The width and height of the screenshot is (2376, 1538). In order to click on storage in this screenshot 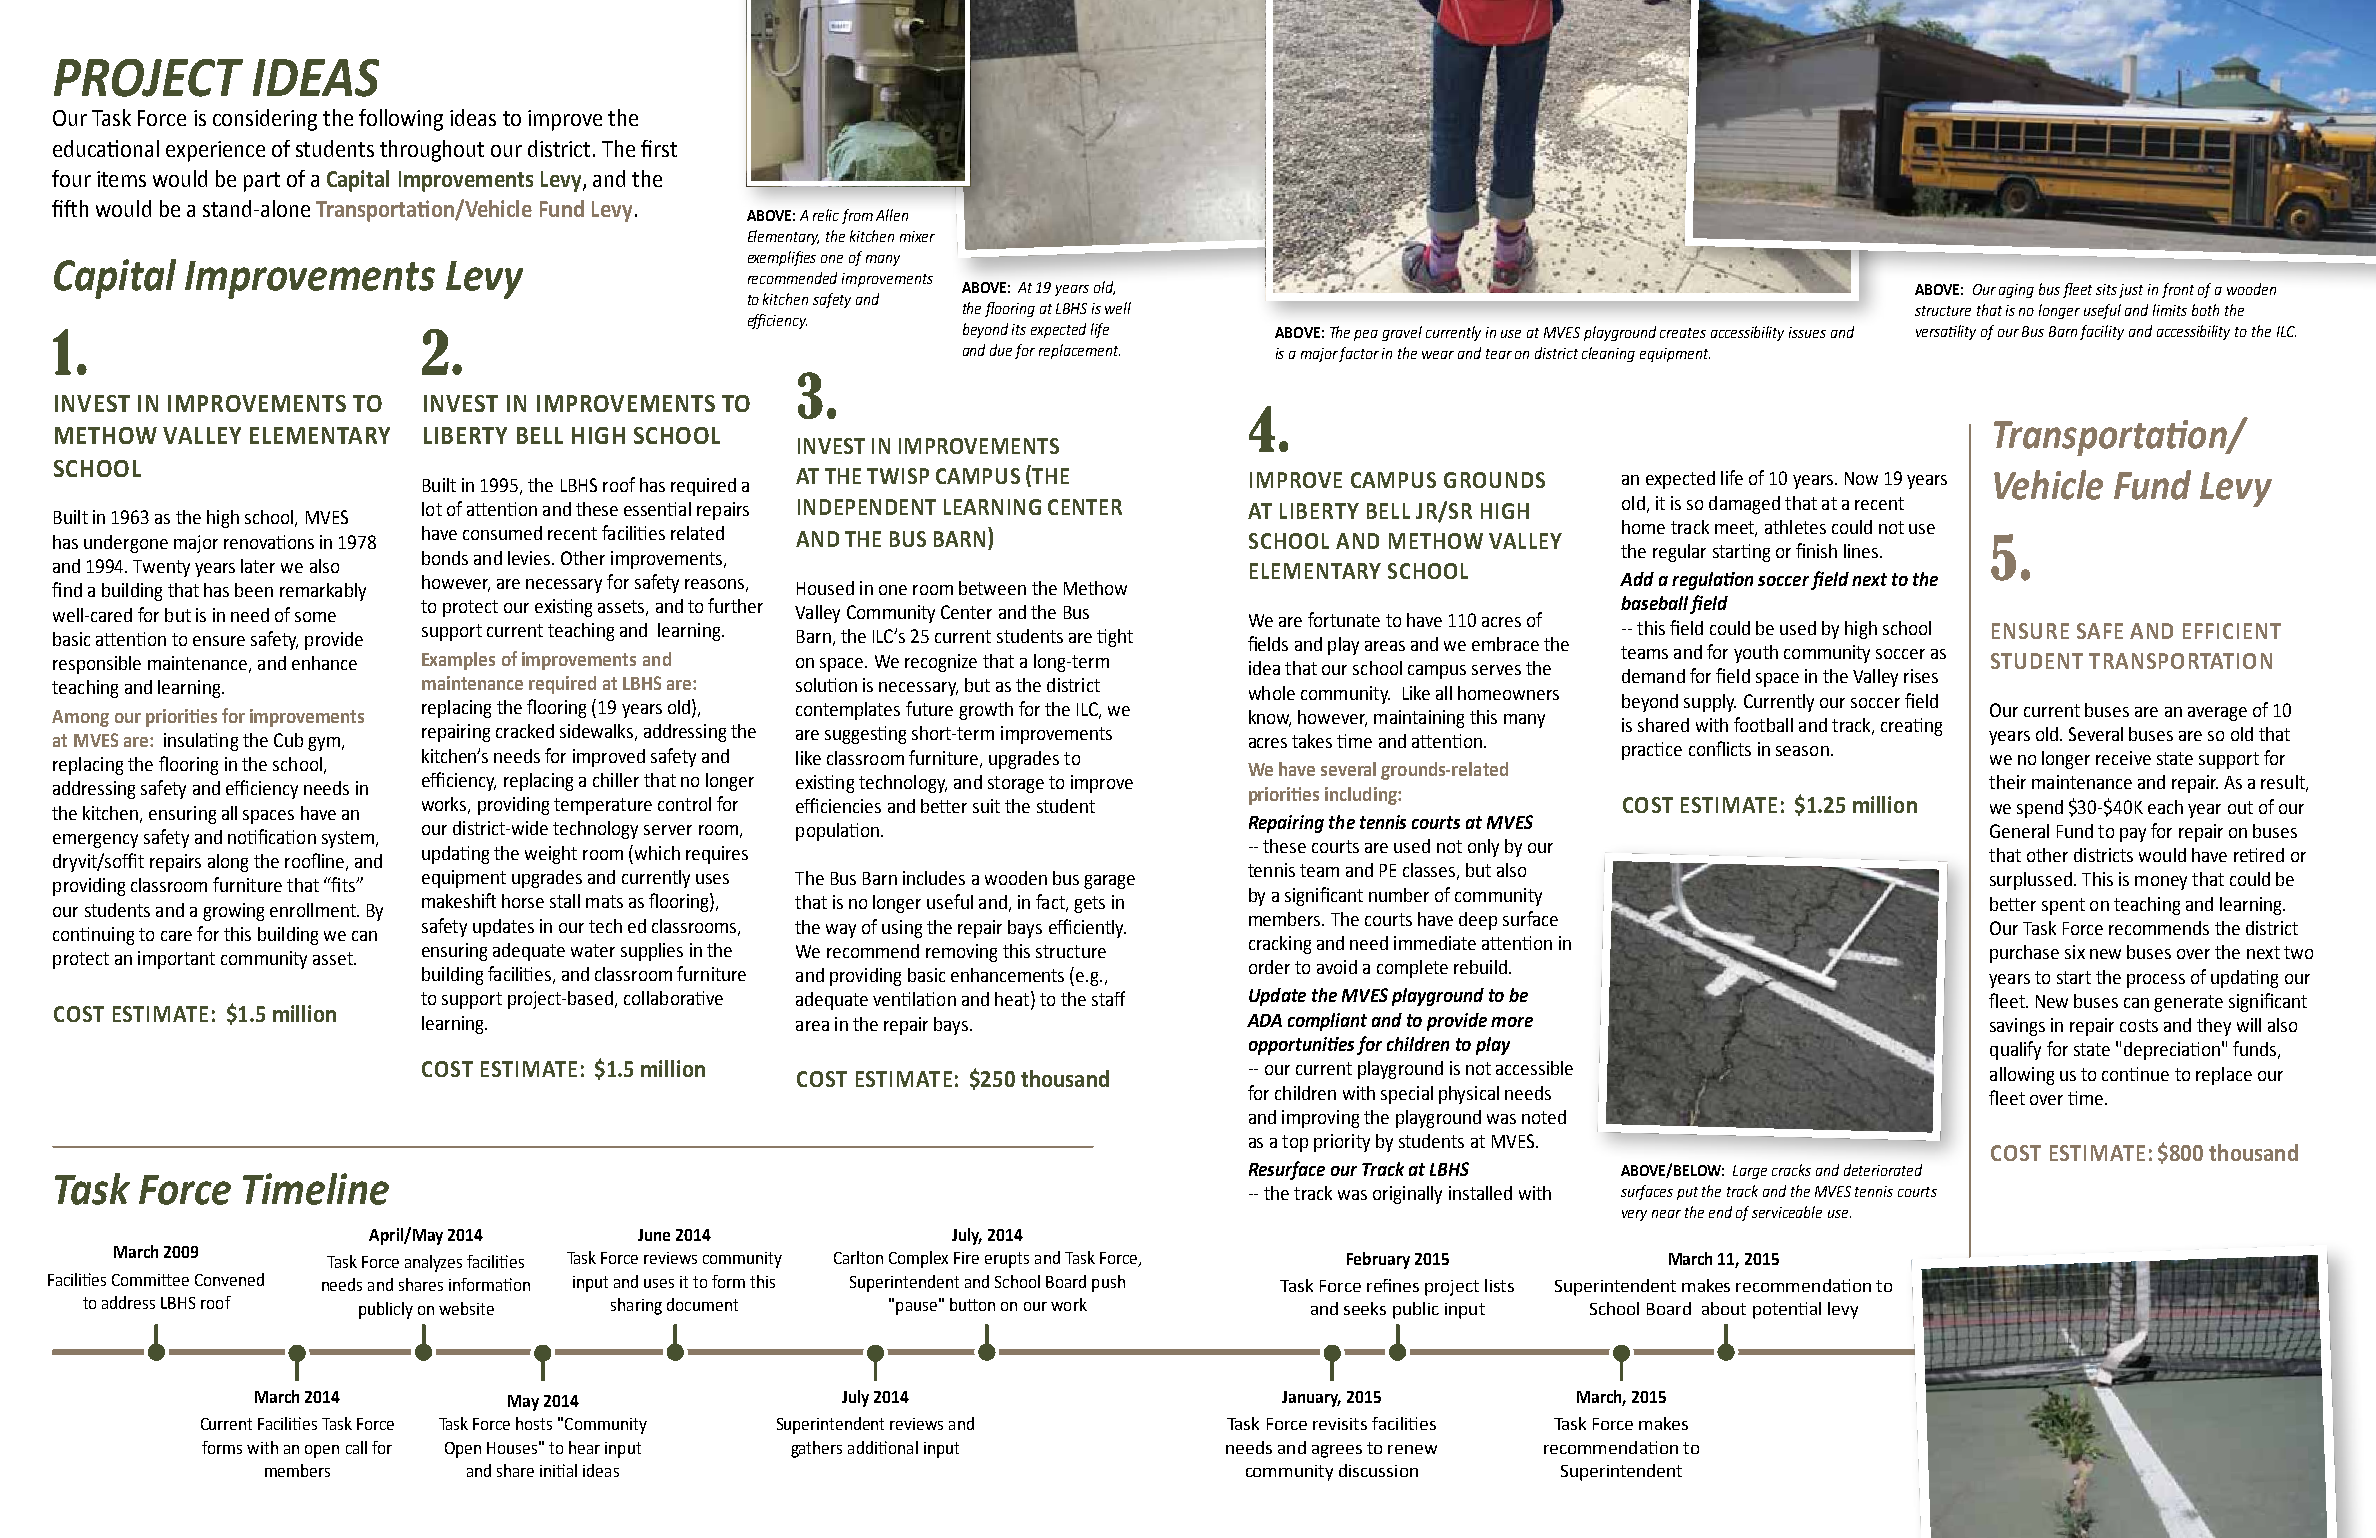, I will do `click(1016, 784)`.
